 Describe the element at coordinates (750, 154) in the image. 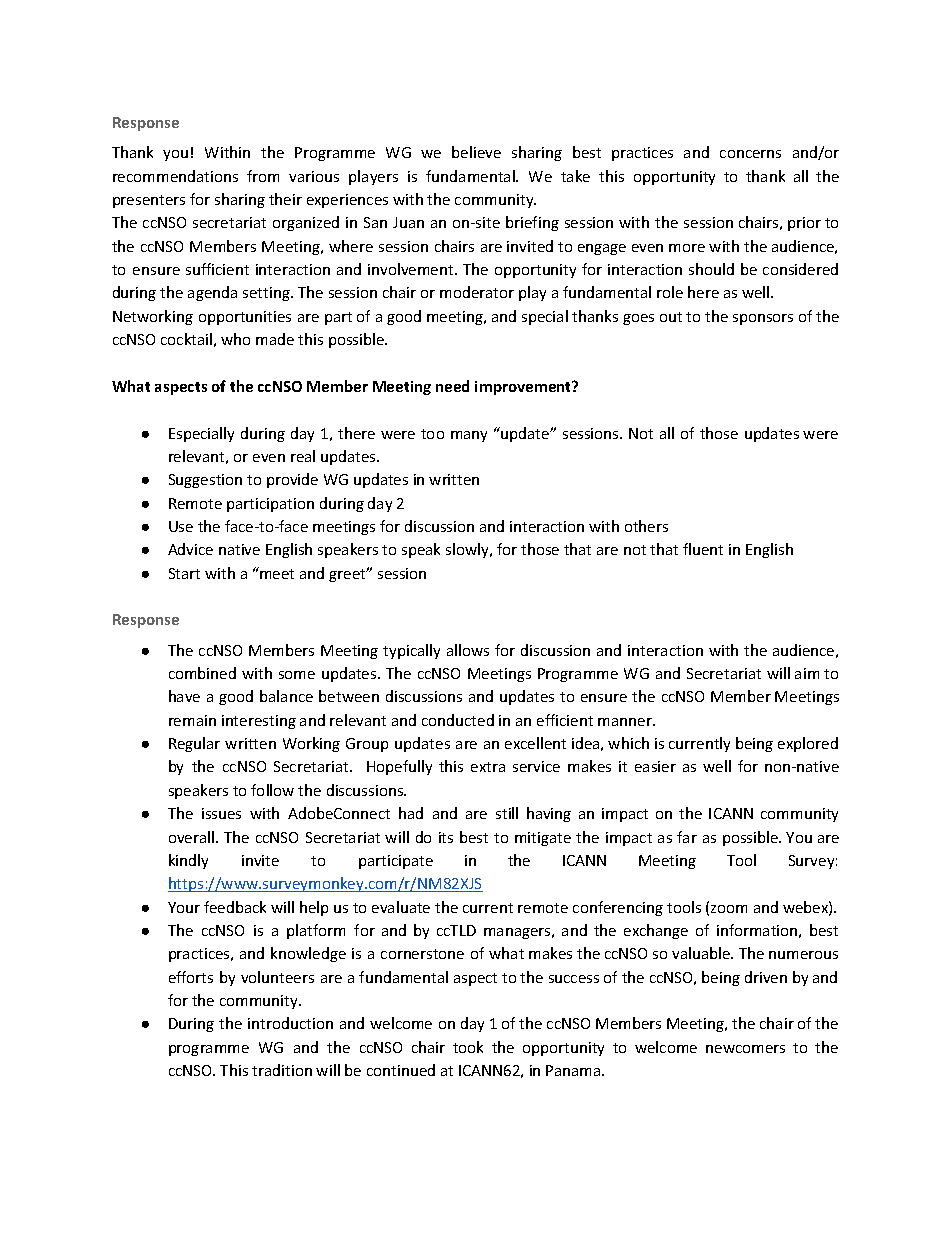

I see `concerns` at that location.
